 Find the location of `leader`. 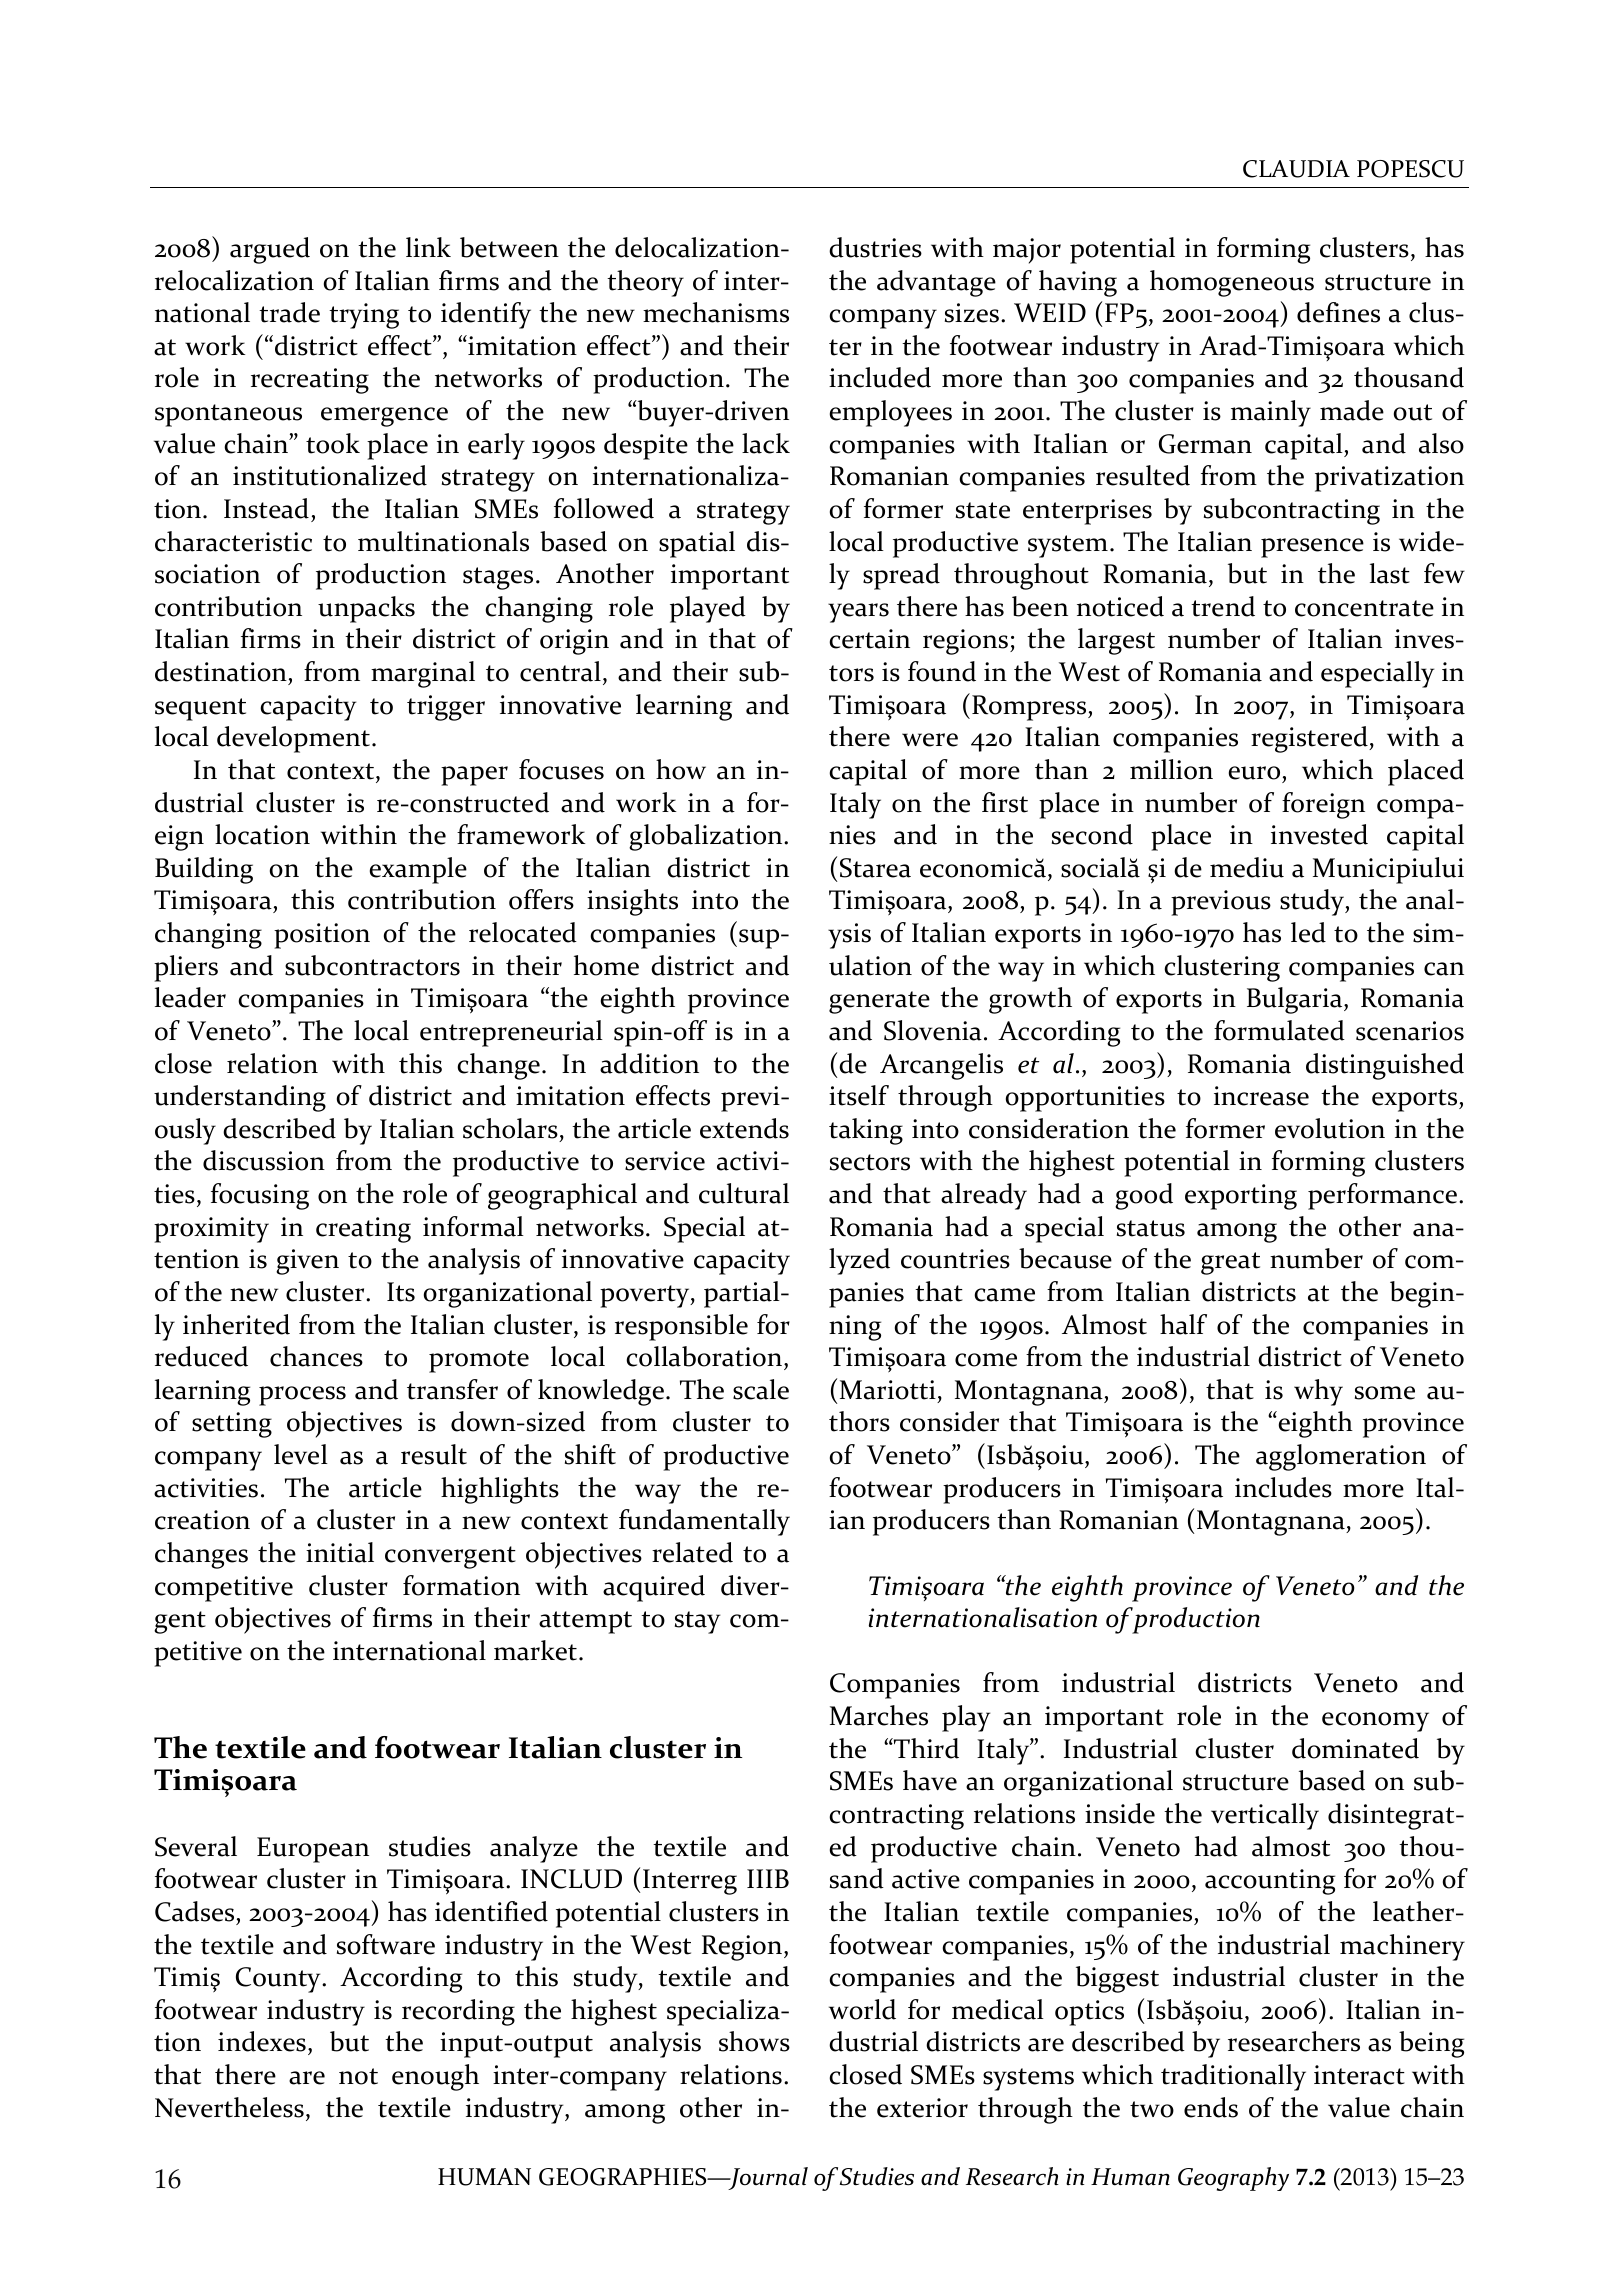

leader is located at coordinates (190, 997).
